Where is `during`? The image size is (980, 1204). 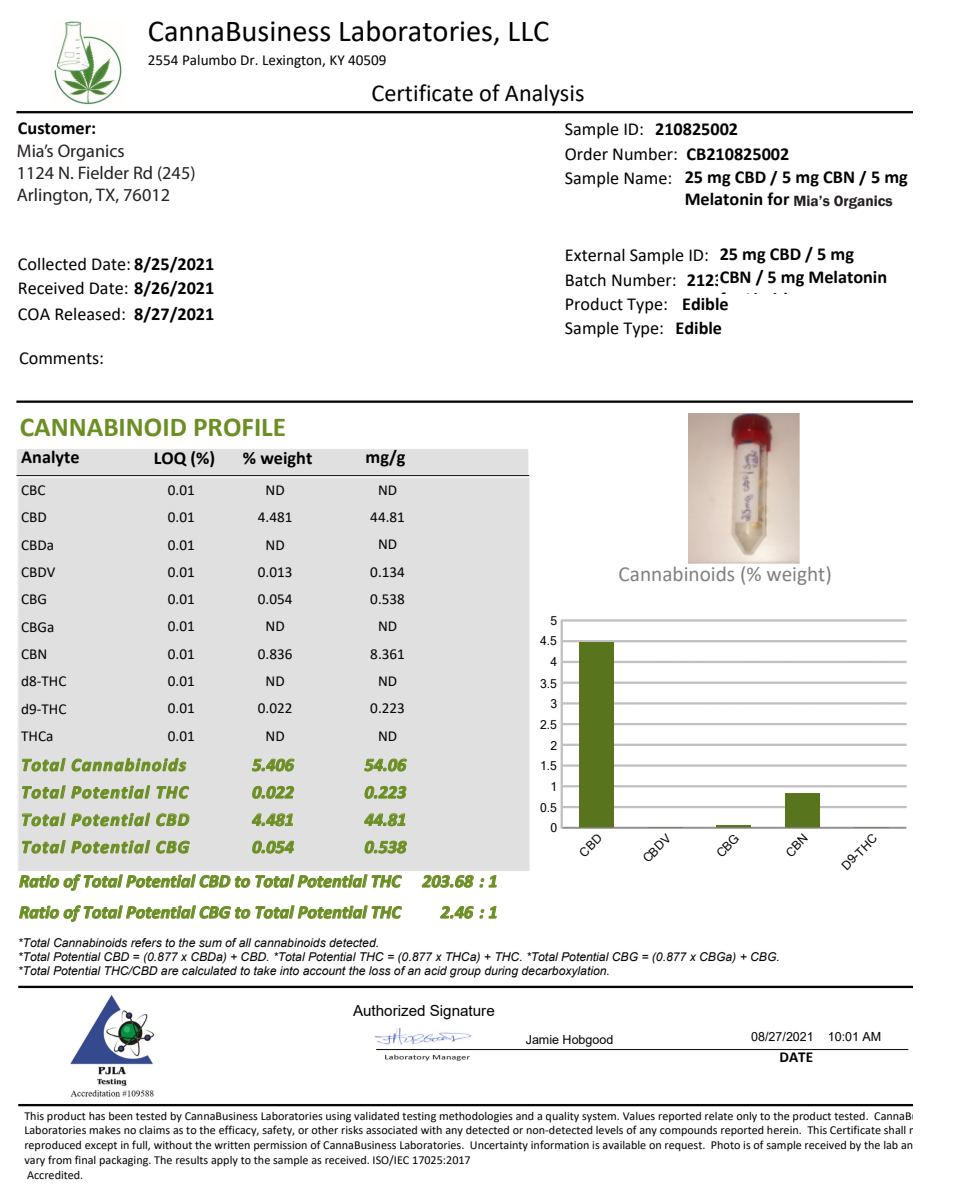 during is located at coordinates (501, 972).
